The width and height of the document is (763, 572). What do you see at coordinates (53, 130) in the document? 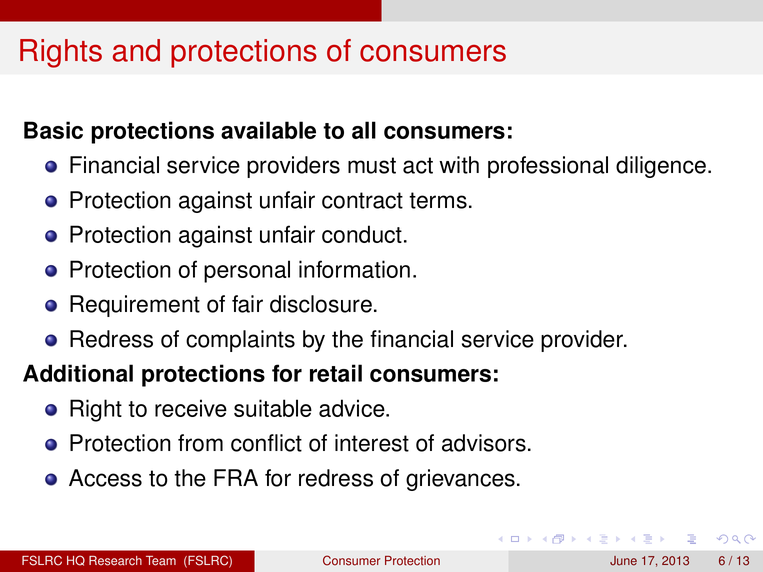
I see `Basic` at bounding box center [53, 130].
